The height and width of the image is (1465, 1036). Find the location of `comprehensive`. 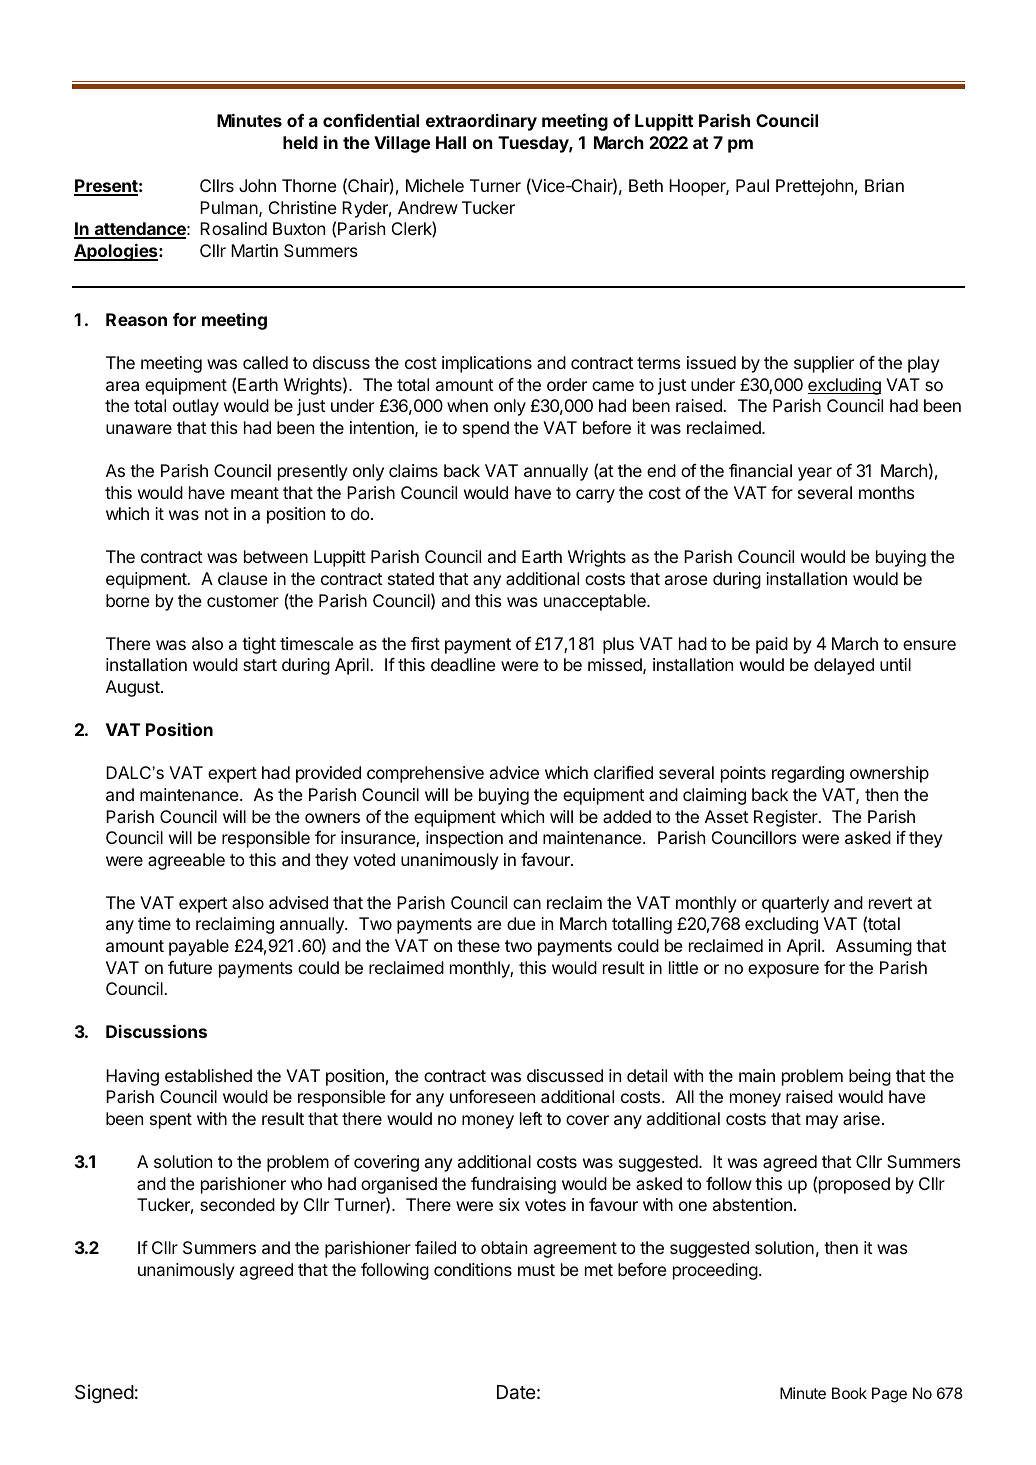

comprehensive is located at coordinates (425, 774).
